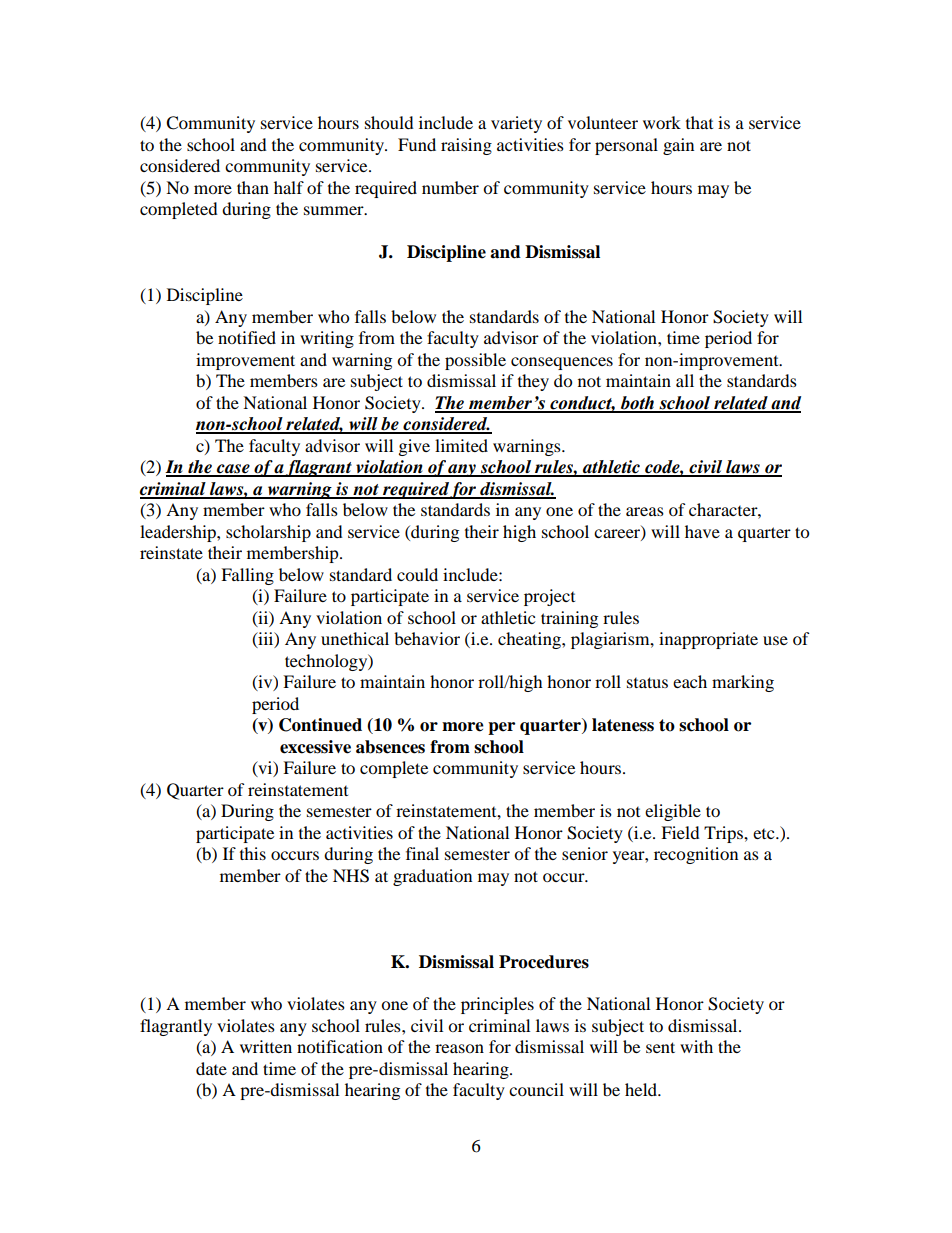 The width and height of the screenshot is (952, 1233). Describe the element at coordinates (247, 576) in the screenshot. I see `Falling` at that location.
